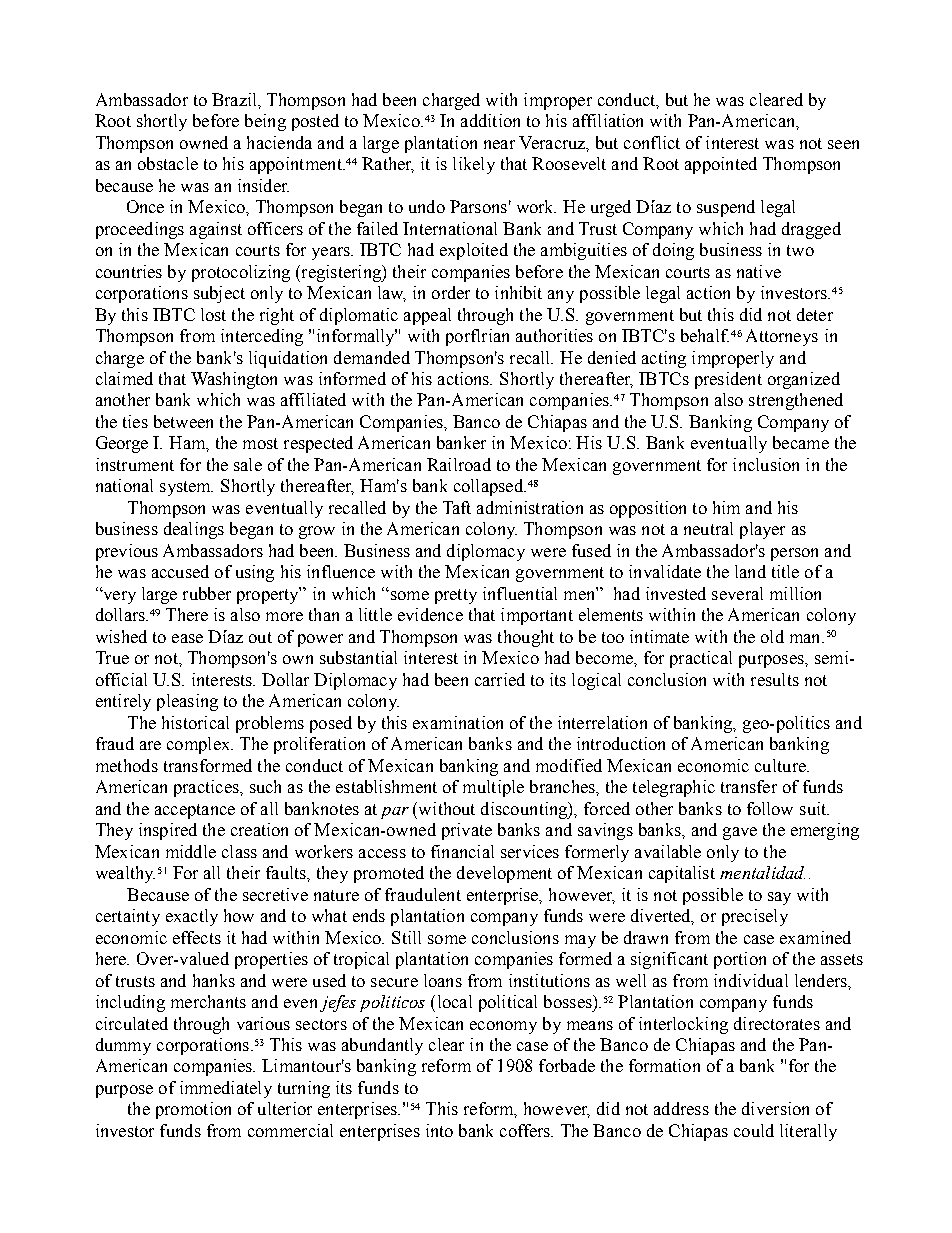 The width and height of the screenshot is (952, 1233). What do you see at coordinates (749, 786) in the screenshot?
I see `transfer` at bounding box center [749, 786].
